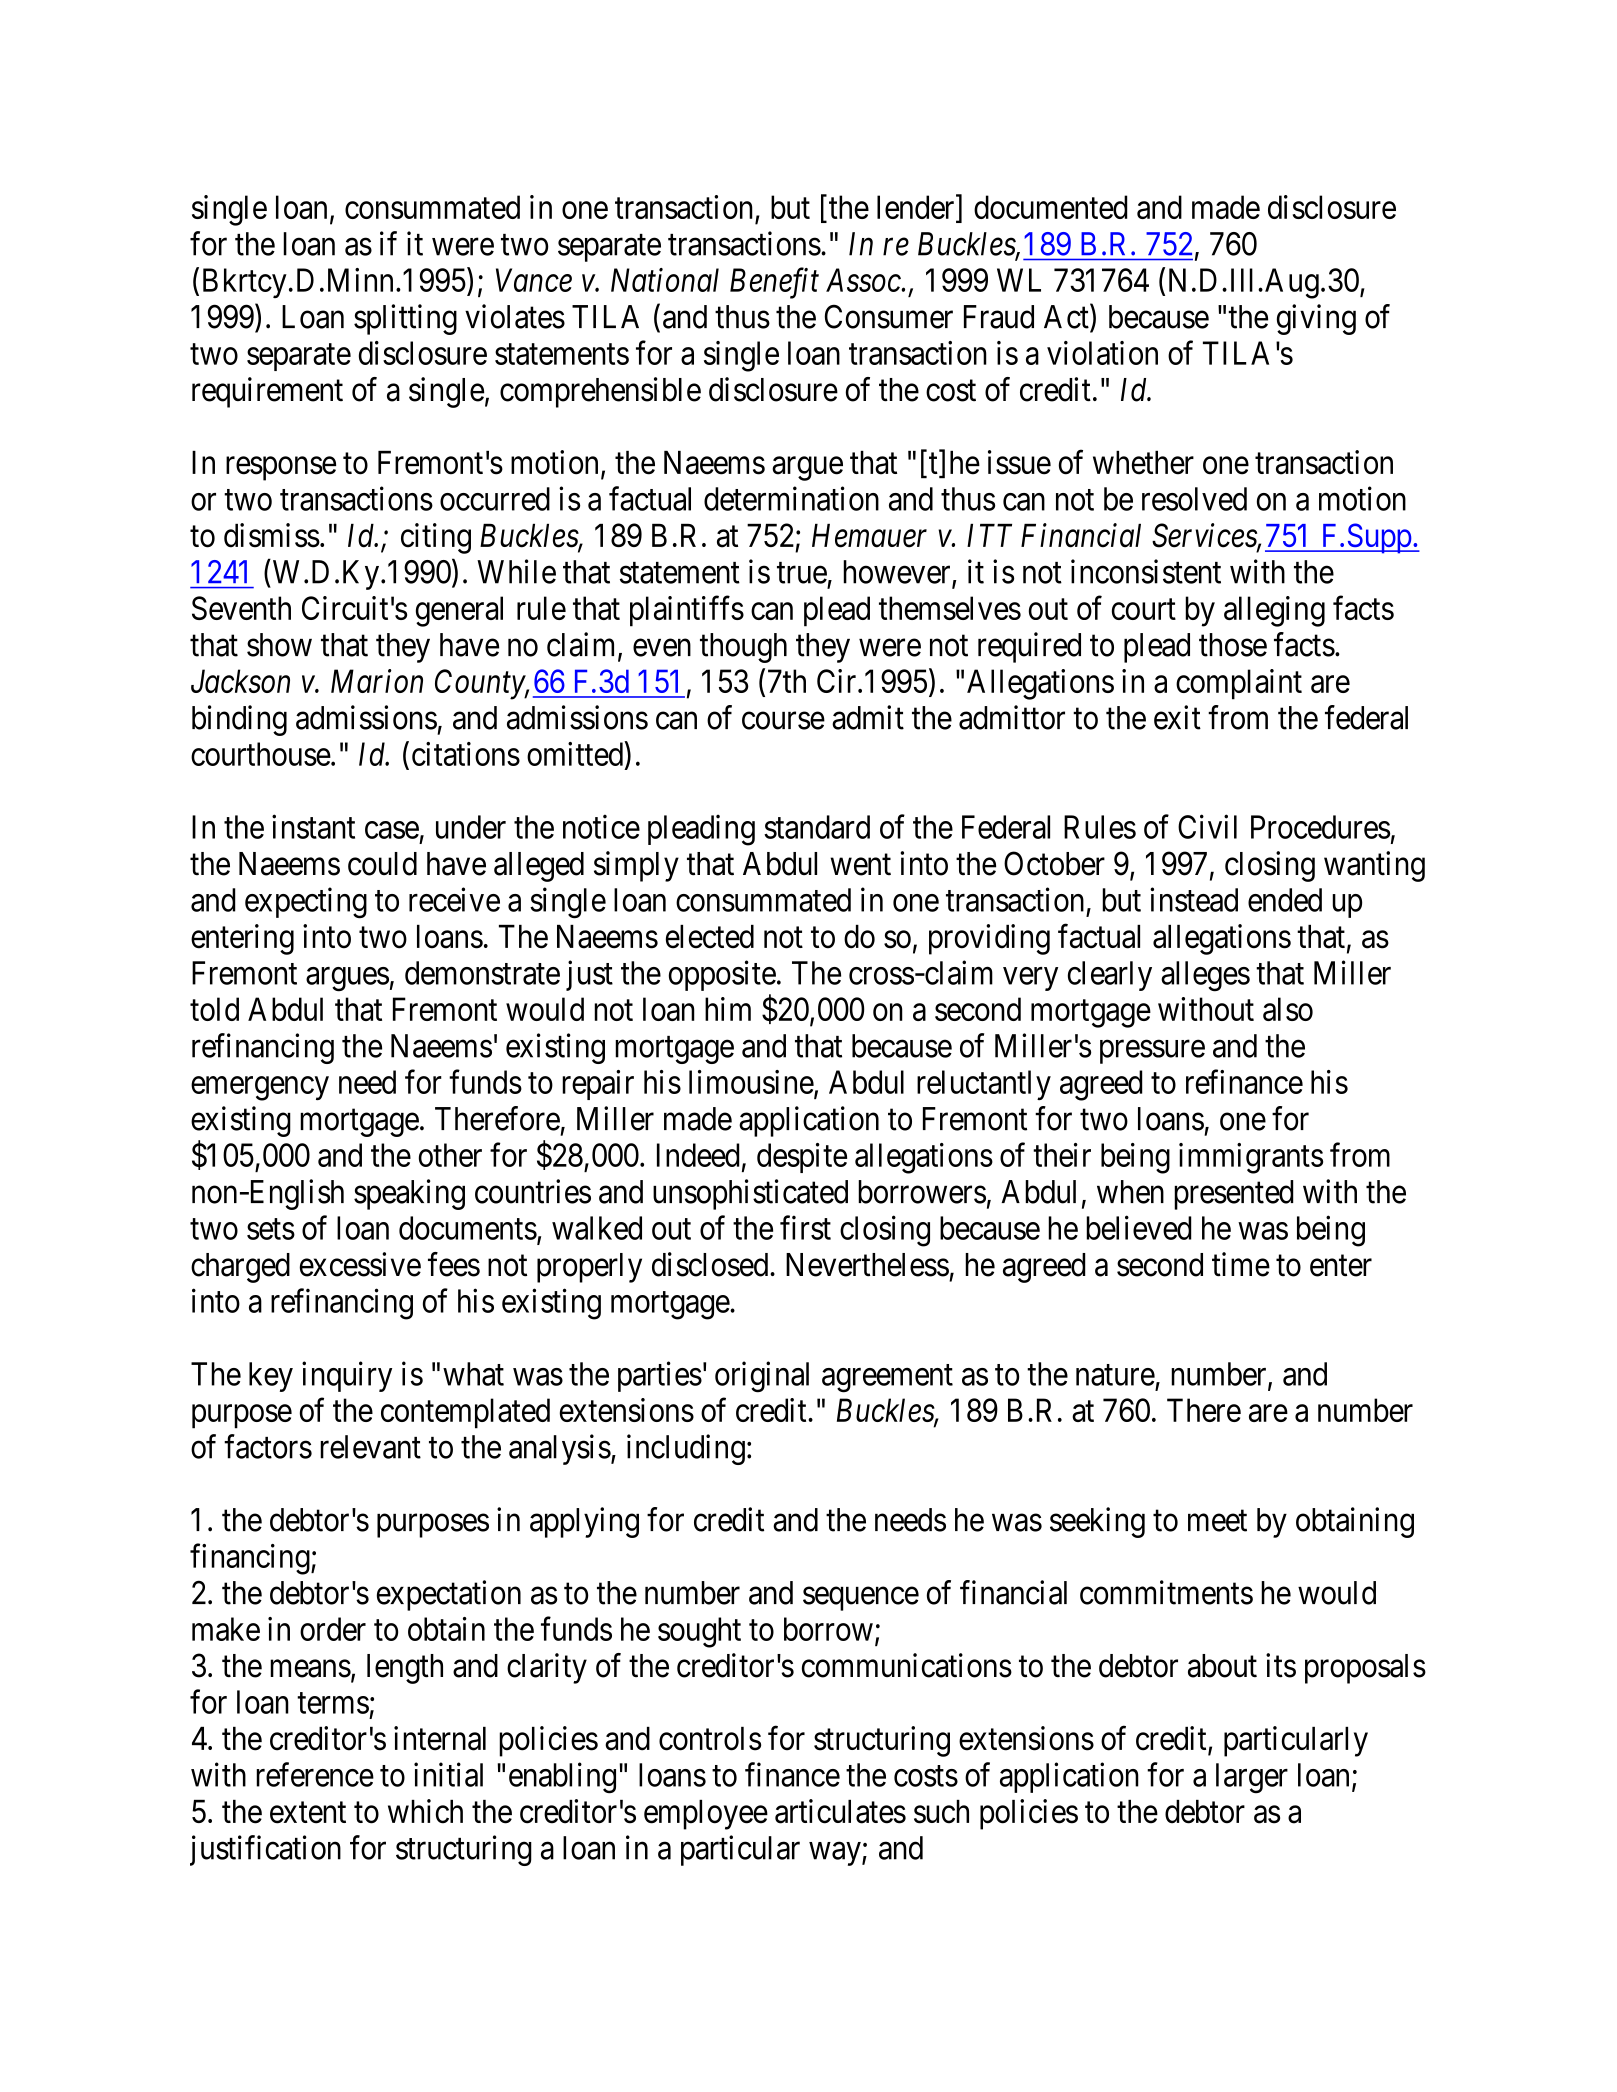 The image size is (1617, 2092). Describe the element at coordinates (1316, 319) in the screenshot. I see `giving` at that location.
